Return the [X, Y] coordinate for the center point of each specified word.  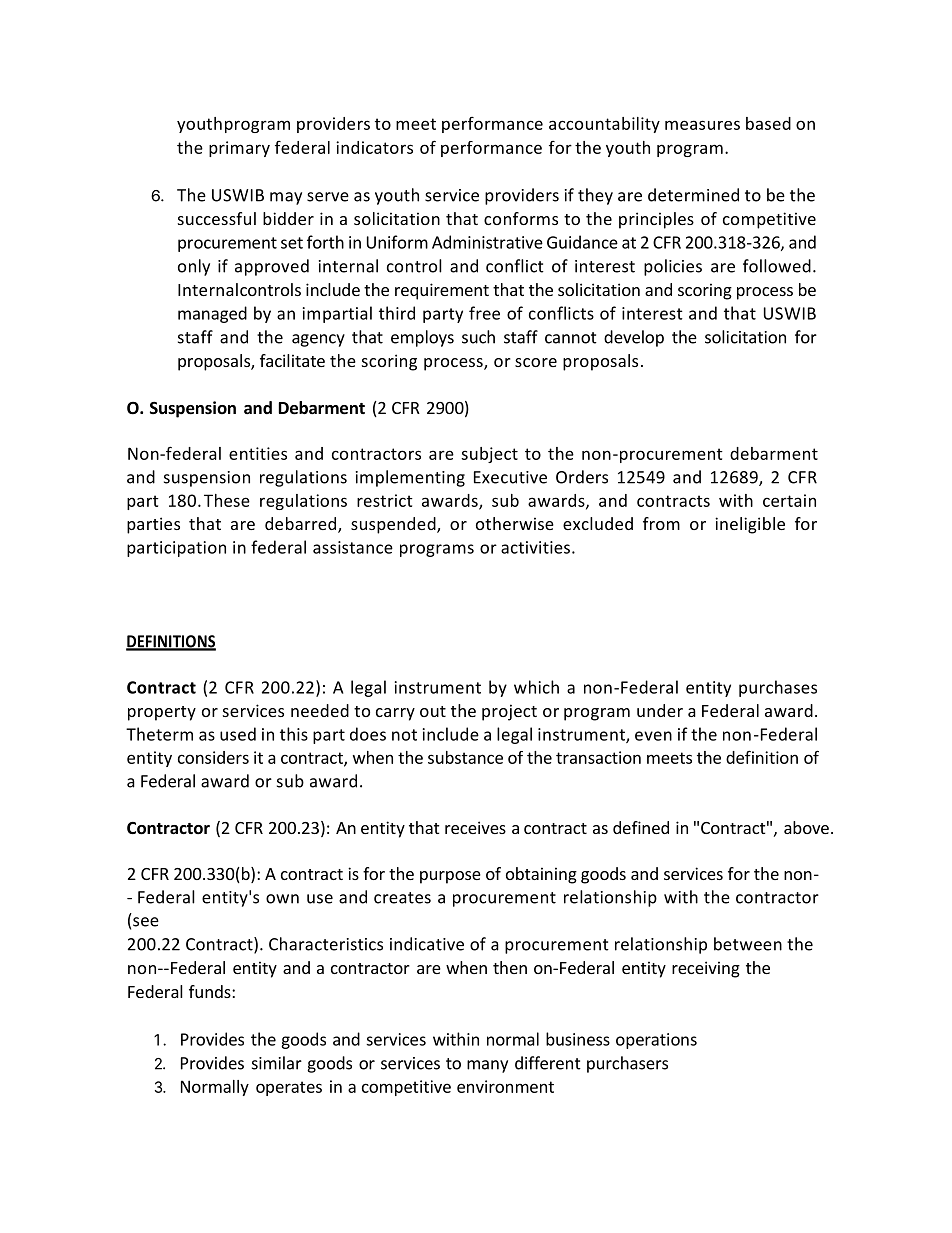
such [478, 337]
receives [475, 827]
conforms [521, 218]
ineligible [750, 525]
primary [239, 149]
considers [213, 757]
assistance [353, 547]
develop [634, 338]
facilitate [292, 360]
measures [702, 125]
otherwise [515, 523]
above [806, 827]
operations [656, 1041]
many [487, 1066]
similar [277, 1063]
